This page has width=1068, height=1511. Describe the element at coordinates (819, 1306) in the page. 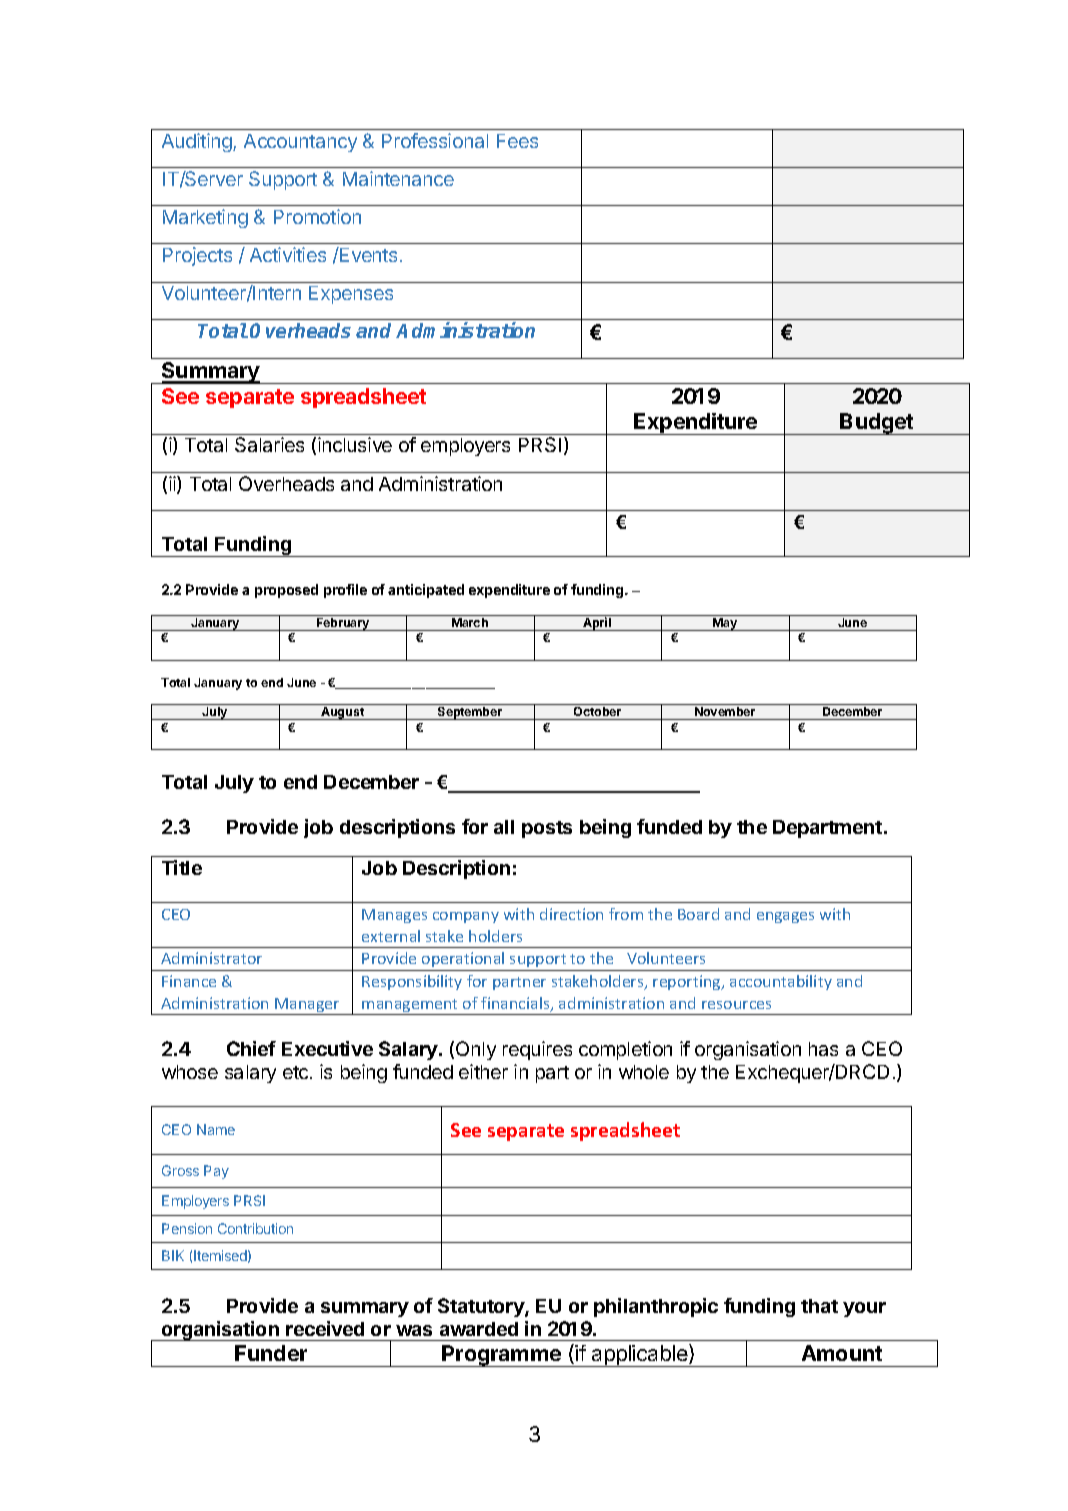

I see `that` at that location.
